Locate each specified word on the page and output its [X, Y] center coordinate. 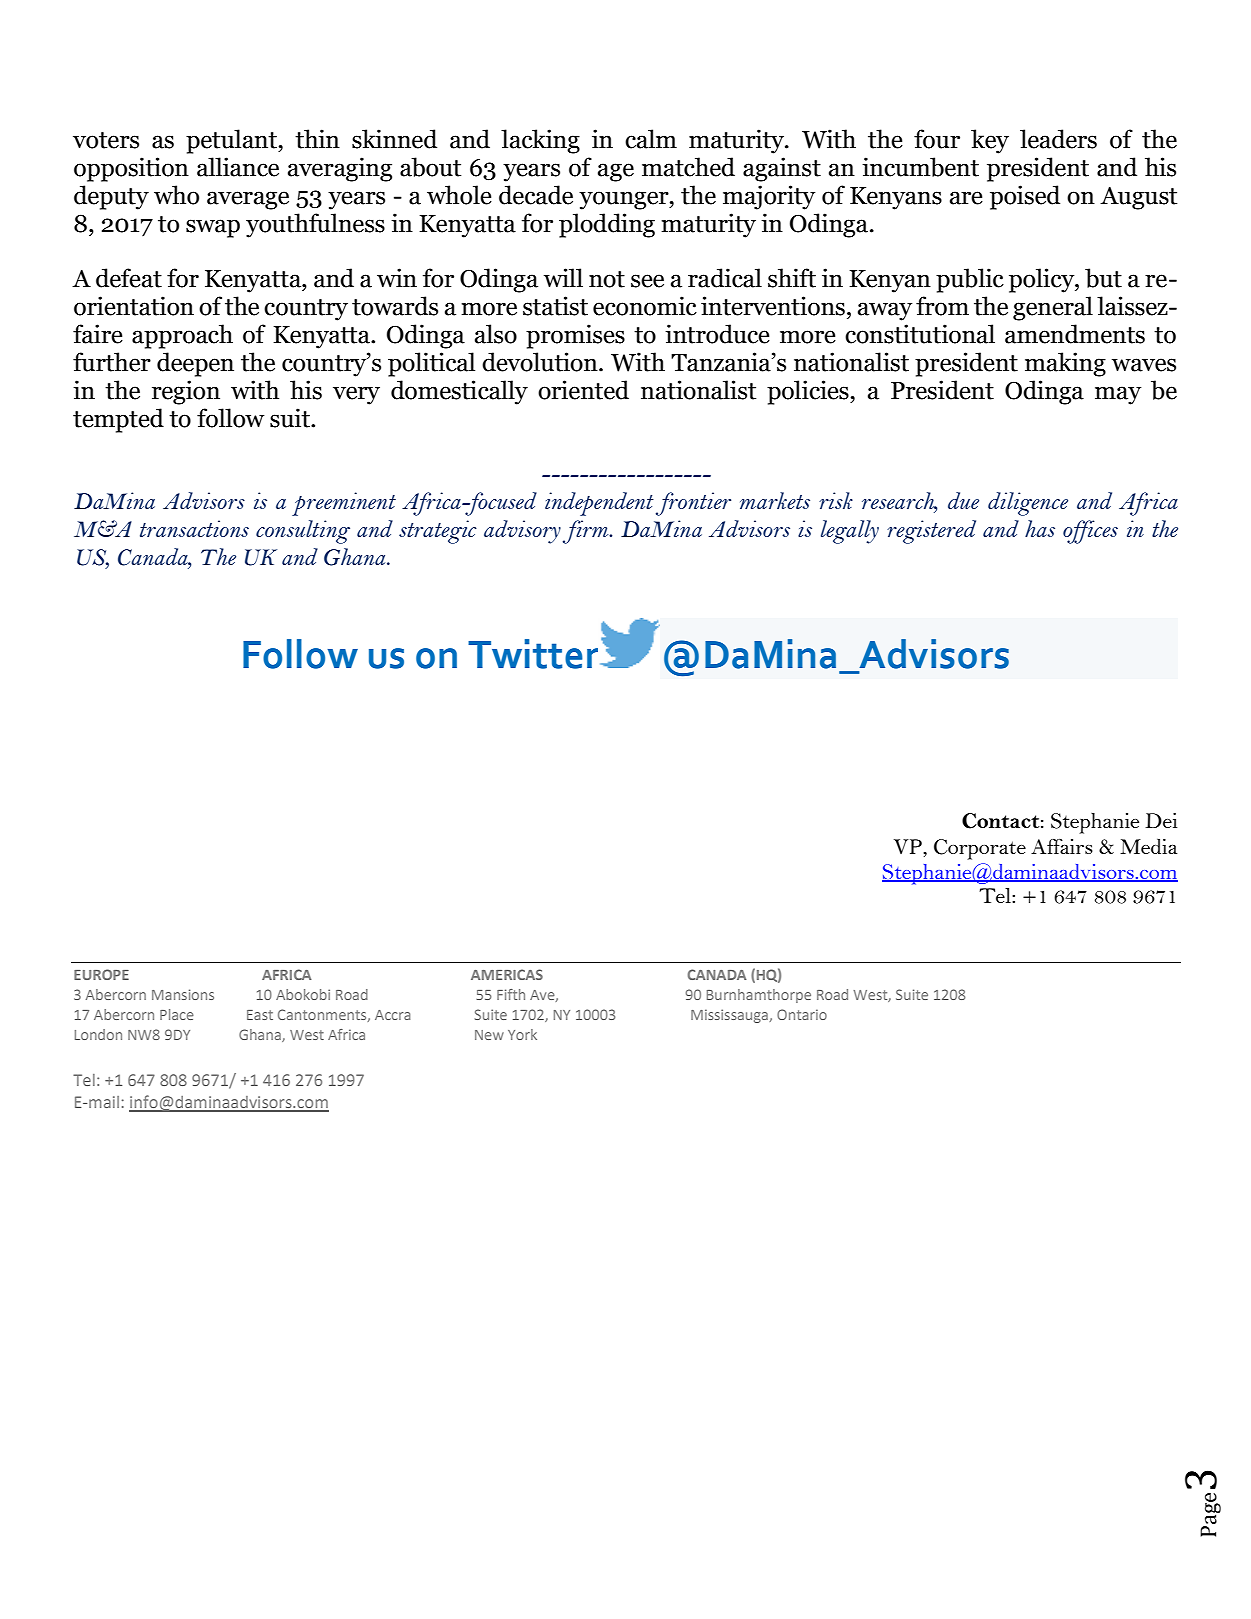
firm [587, 532]
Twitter [533, 654]
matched [688, 167]
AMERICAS [507, 974]
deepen [195, 364]
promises [575, 336]
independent [599, 504]
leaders [1058, 139]
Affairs [1062, 846]
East [260, 1015]
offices [1090, 532]
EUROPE [101, 974]
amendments [1075, 334]
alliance [238, 167]
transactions [194, 528]
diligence [1028, 504]
